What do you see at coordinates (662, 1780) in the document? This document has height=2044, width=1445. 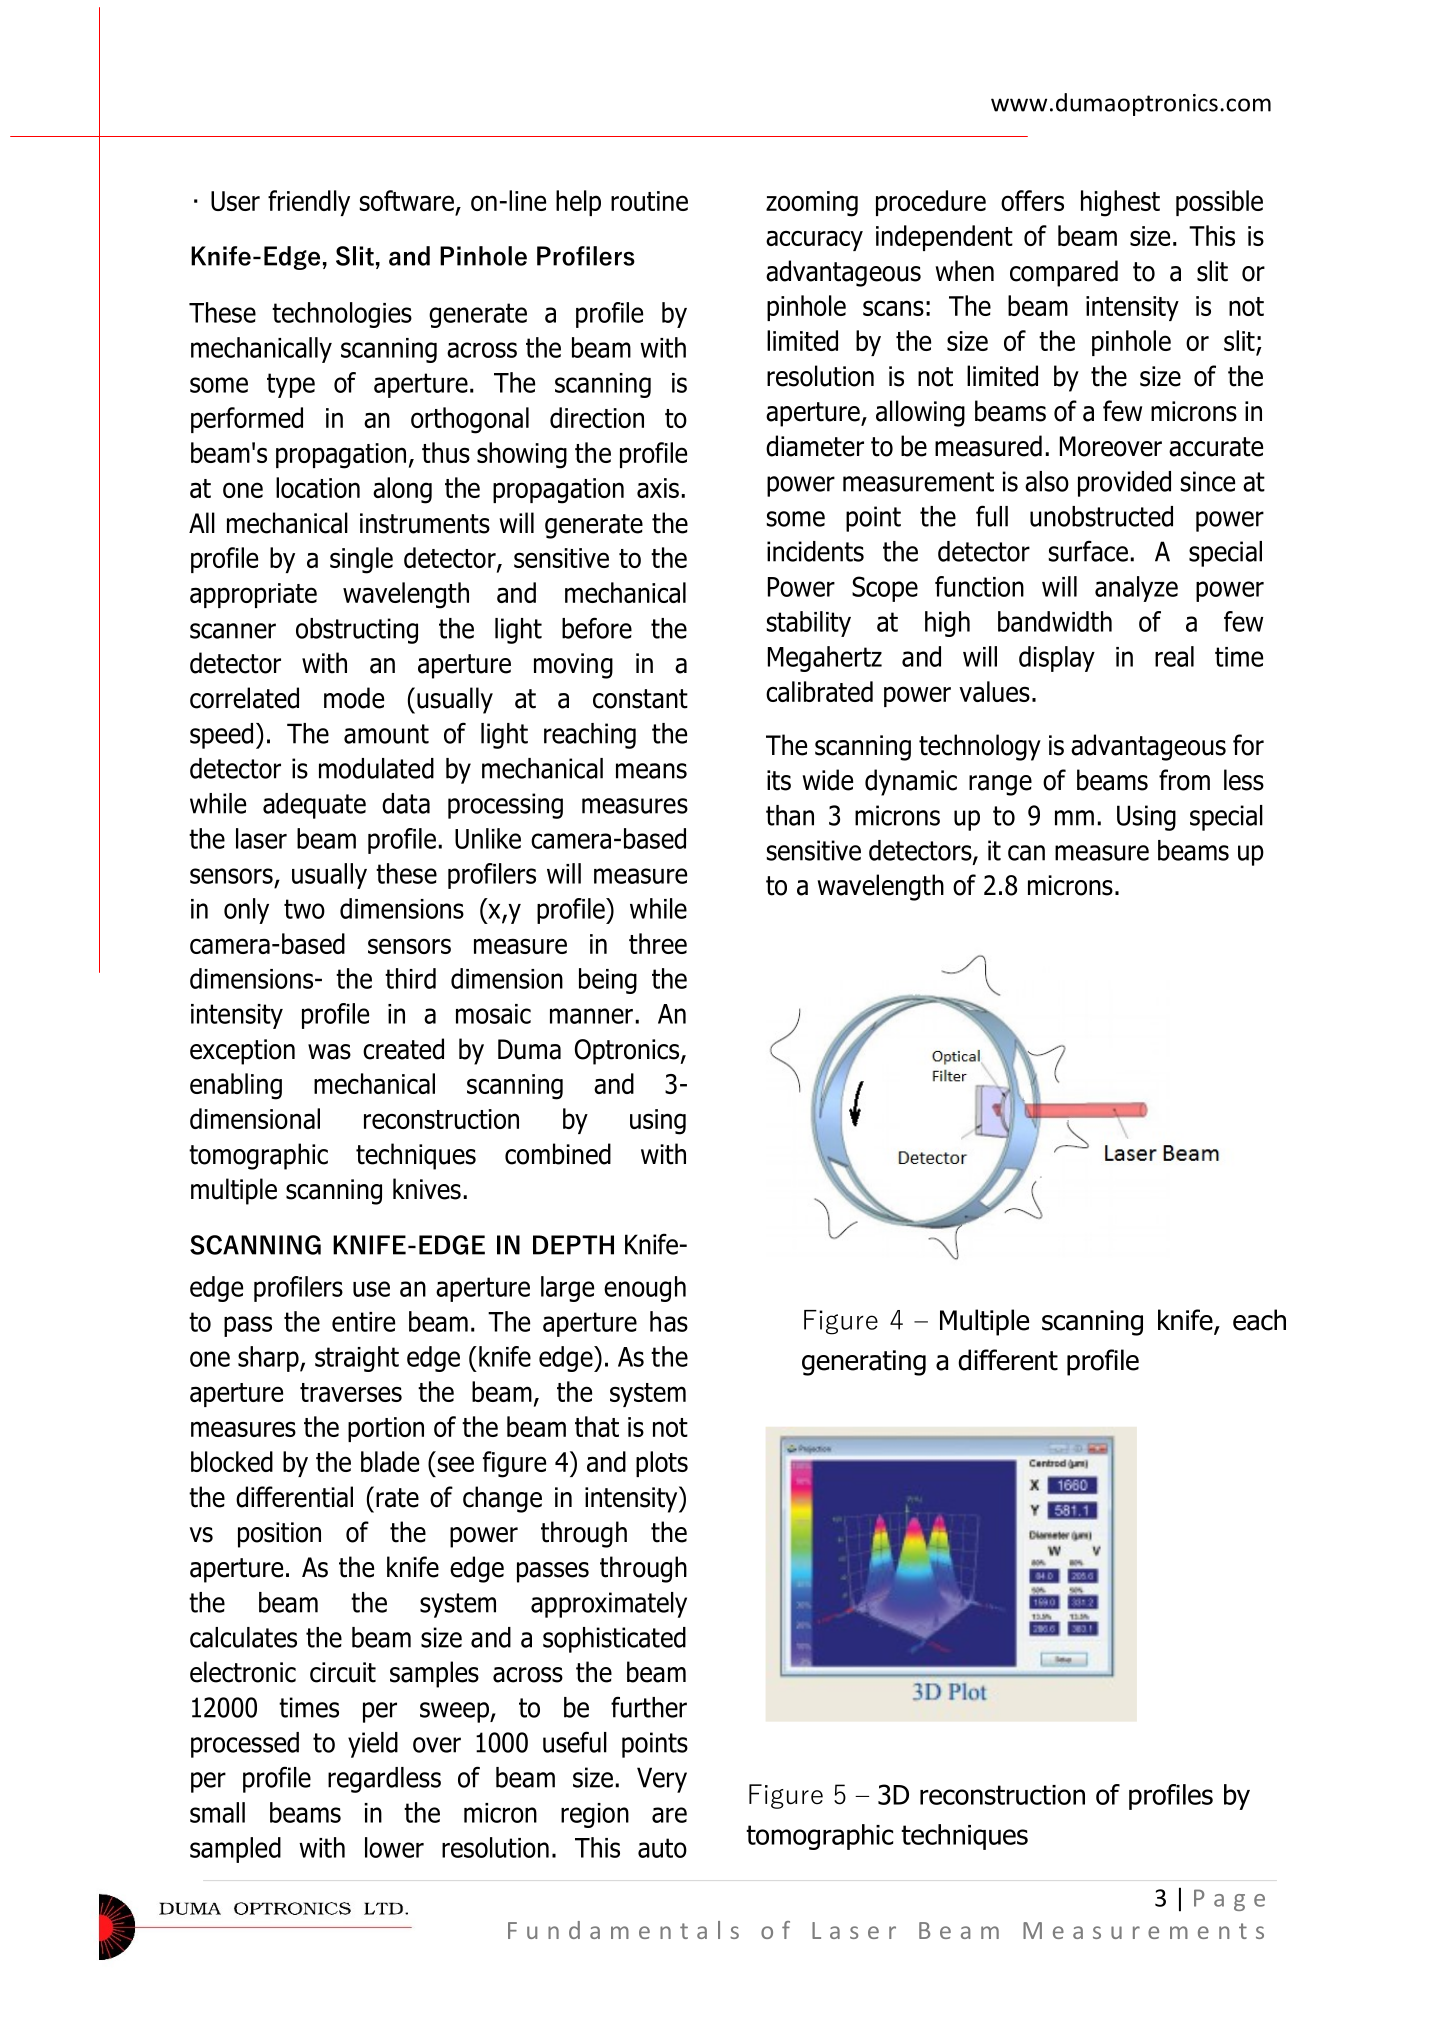 I see `Very` at bounding box center [662, 1780].
